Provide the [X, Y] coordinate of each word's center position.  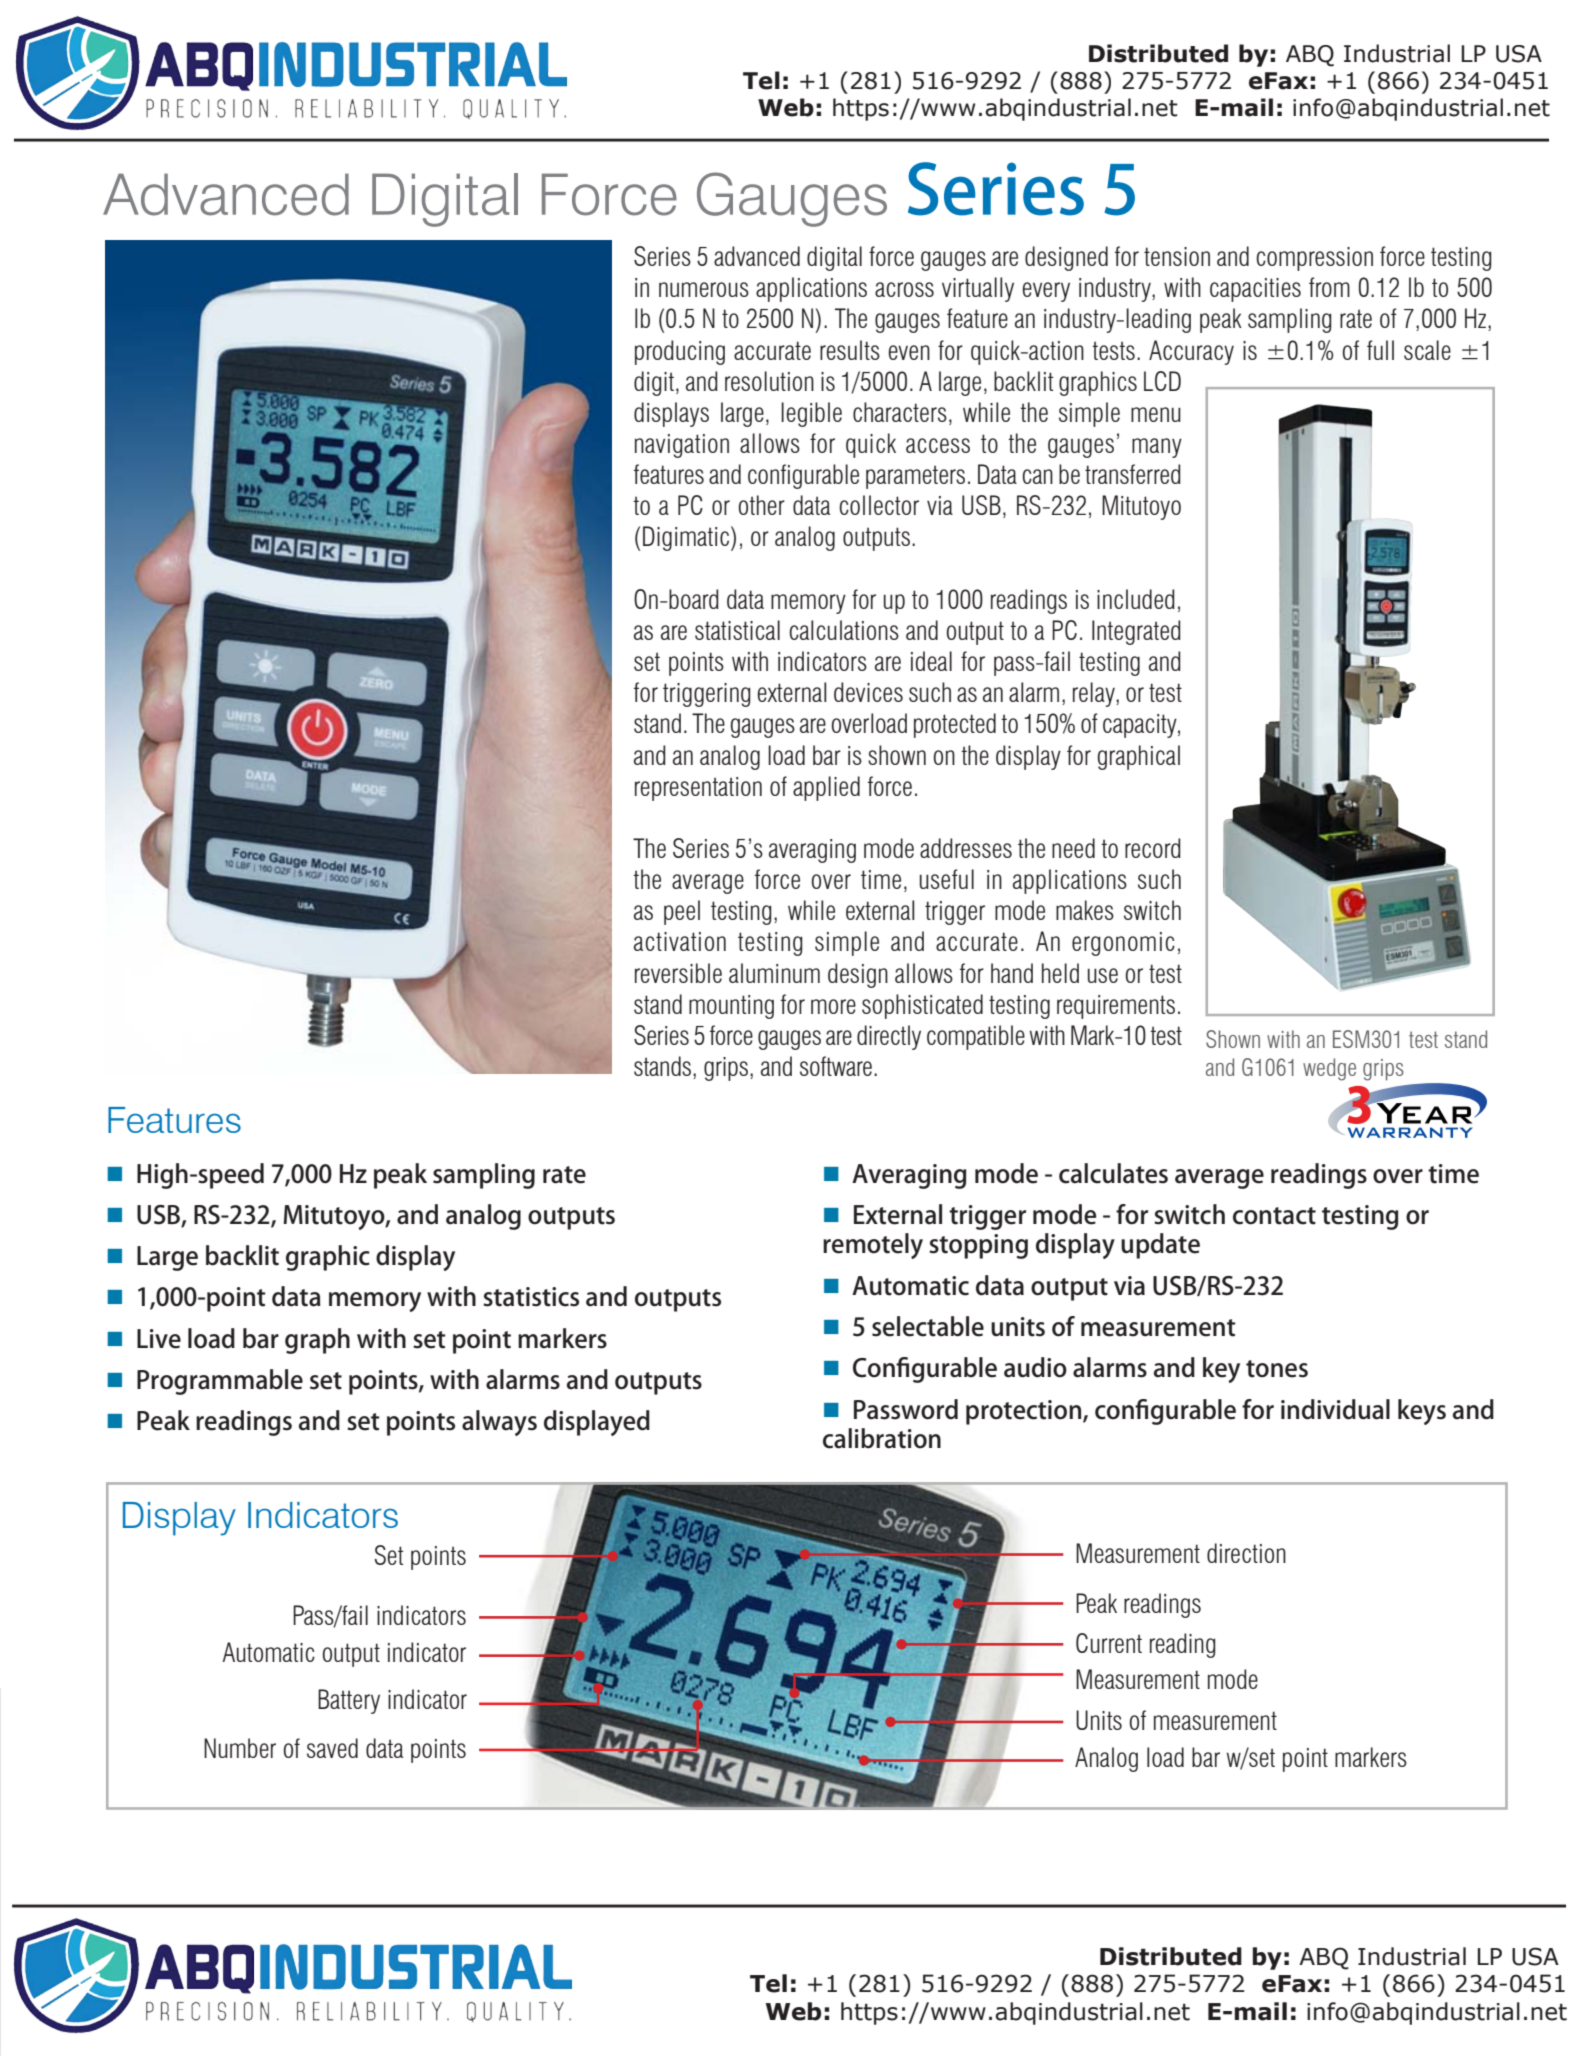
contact [1274, 1216]
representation [698, 789]
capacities [1255, 290]
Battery [349, 1701]
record [1153, 848]
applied [826, 788]
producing [680, 352]
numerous [704, 289]
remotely [873, 1246]
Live [159, 1339]
